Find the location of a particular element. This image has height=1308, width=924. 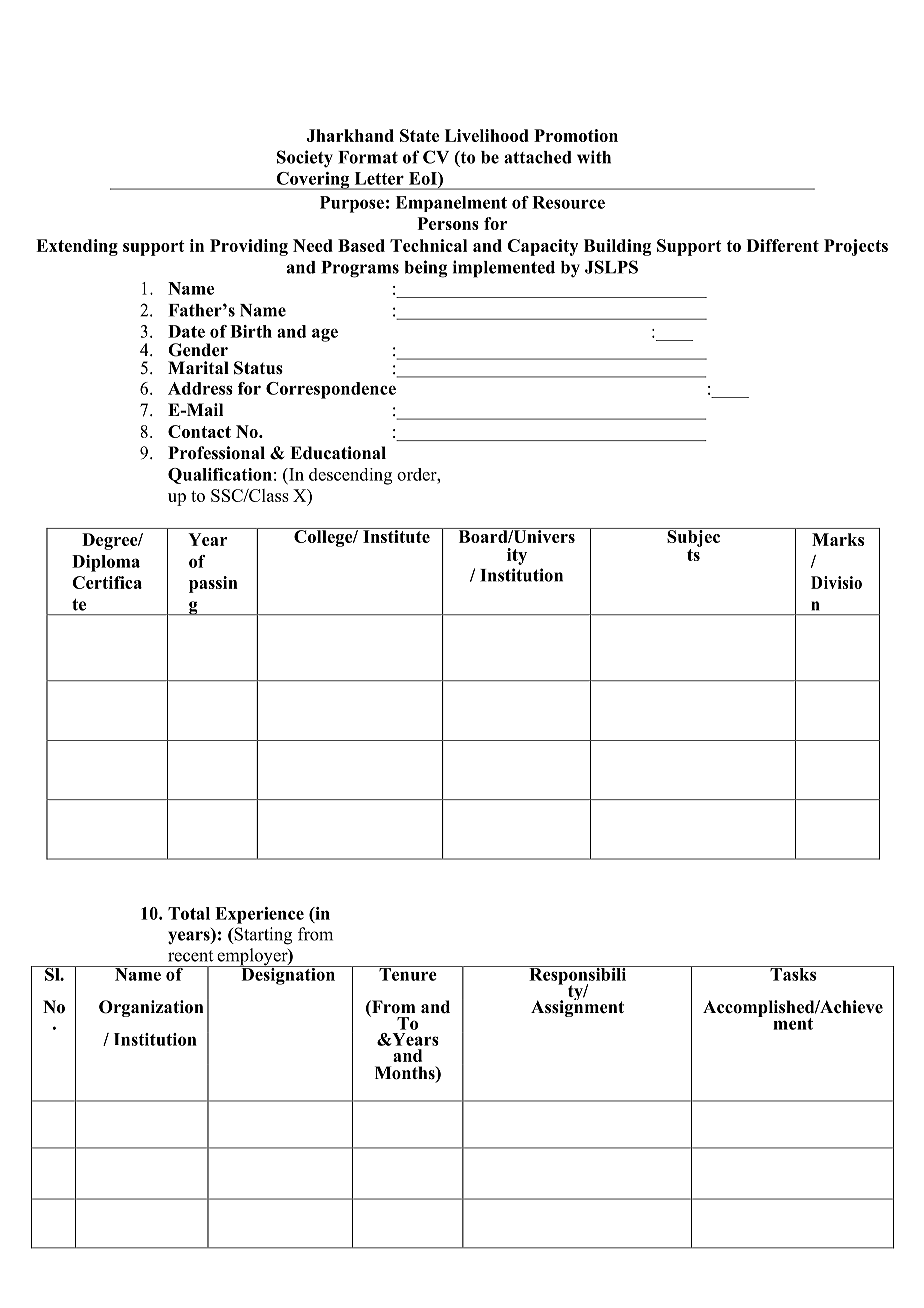

Total is located at coordinates (189, 913).
